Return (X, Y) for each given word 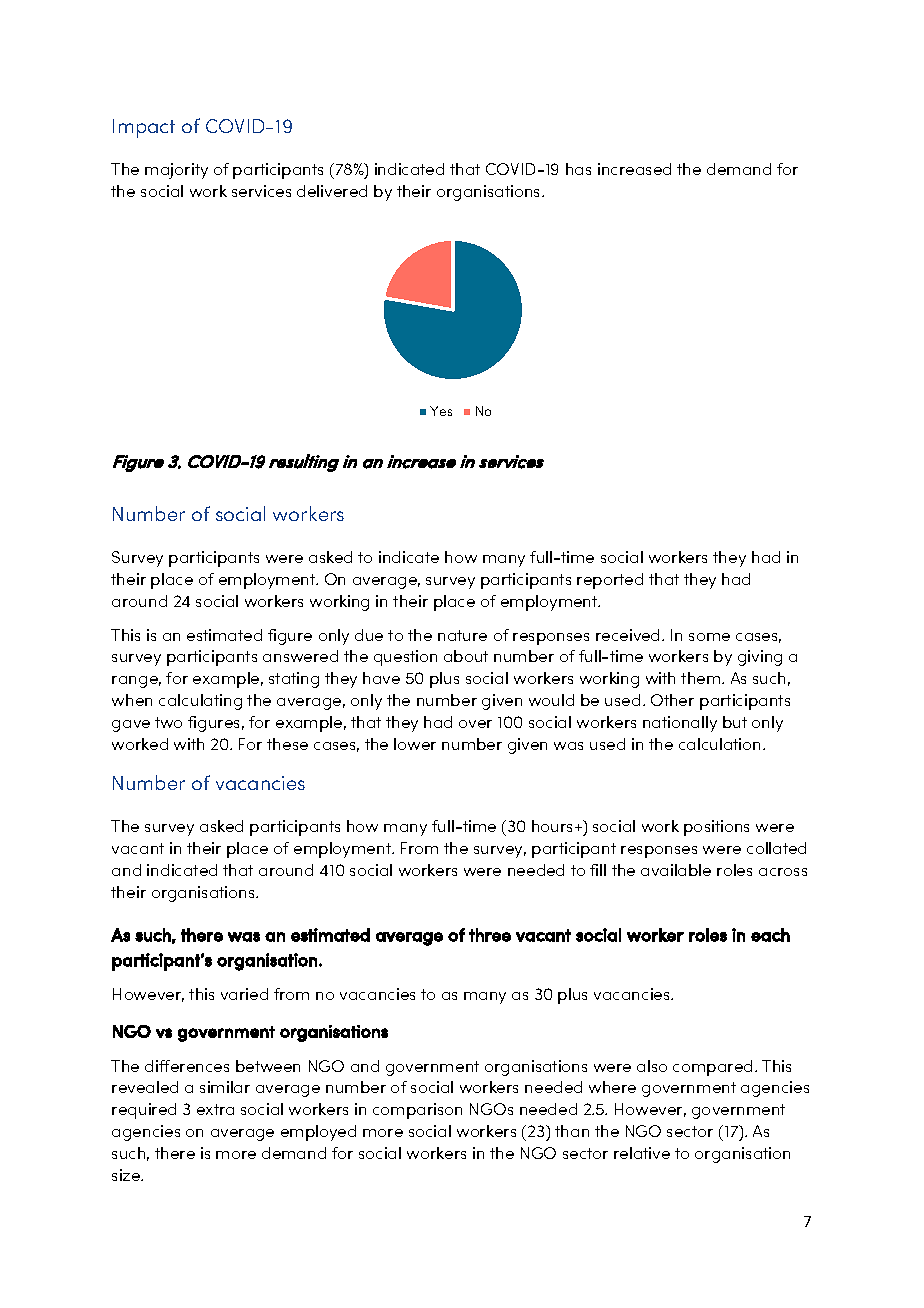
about (466, 656)
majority (176, 171)
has (578, 169)
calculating (200, 702)
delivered (332, 191)
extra (215, 1109)
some (709, 637)
